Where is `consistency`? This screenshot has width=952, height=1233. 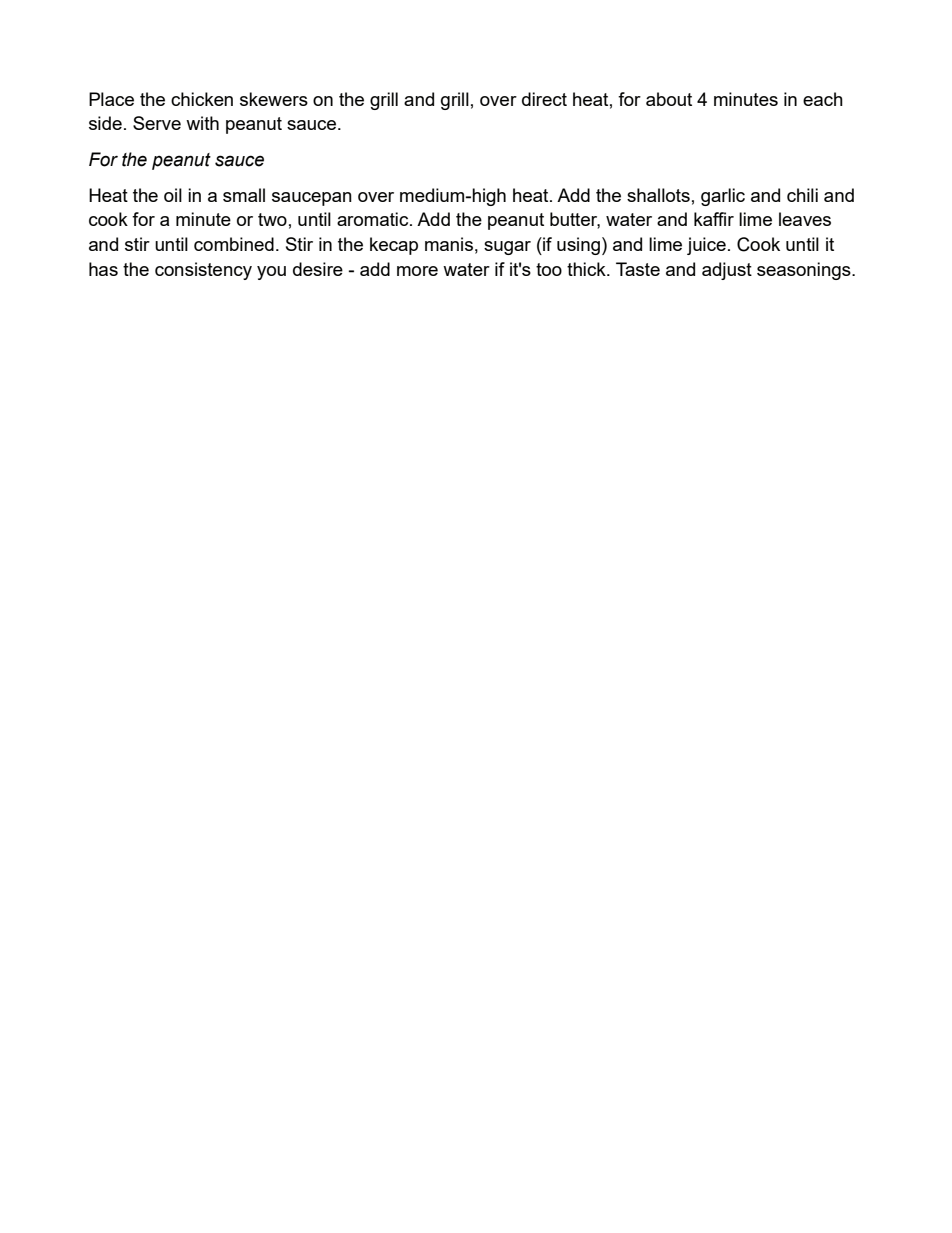
consistency is located at coordinates (203, 271).
